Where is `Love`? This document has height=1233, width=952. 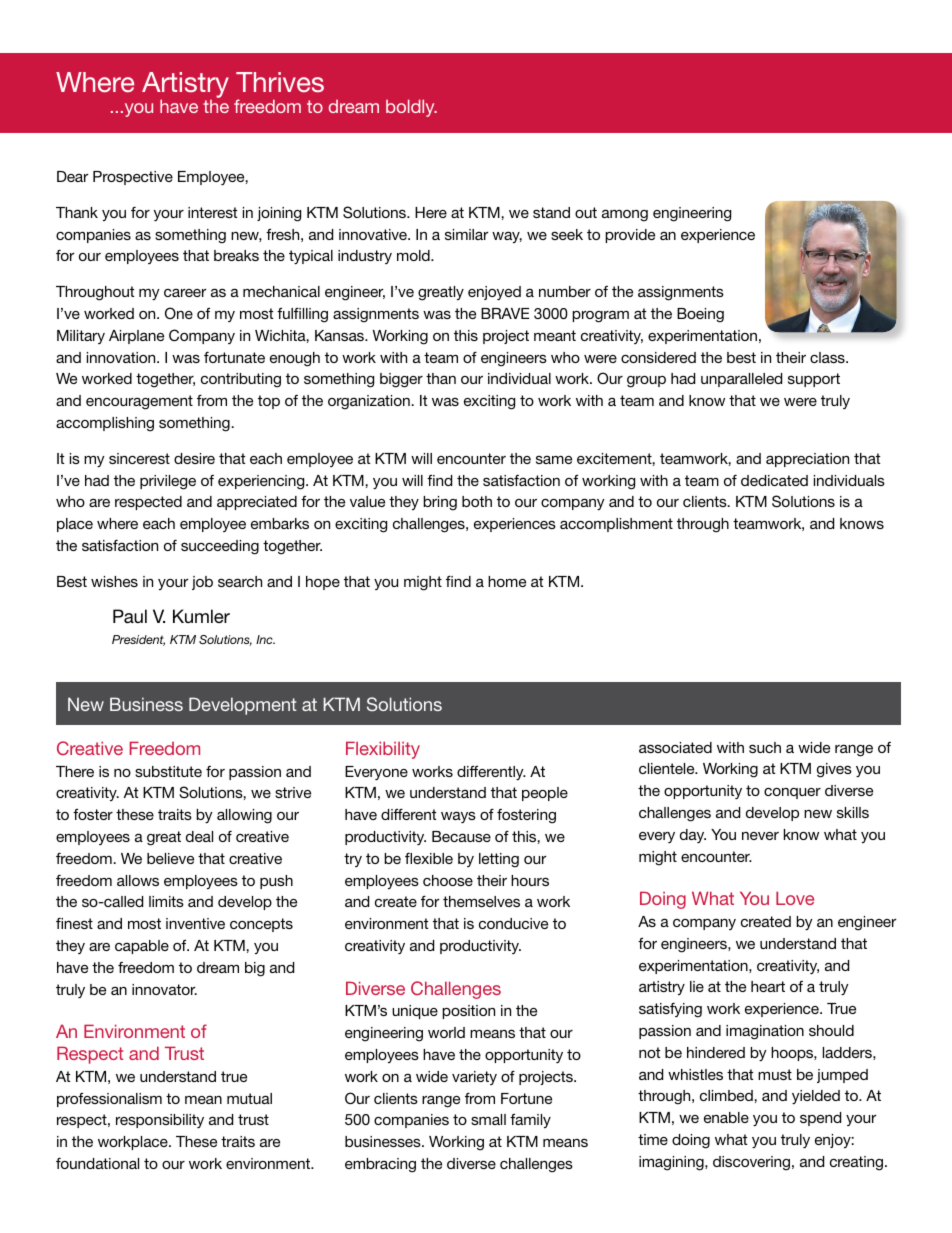 Love is located at coordinates (795, 898).
